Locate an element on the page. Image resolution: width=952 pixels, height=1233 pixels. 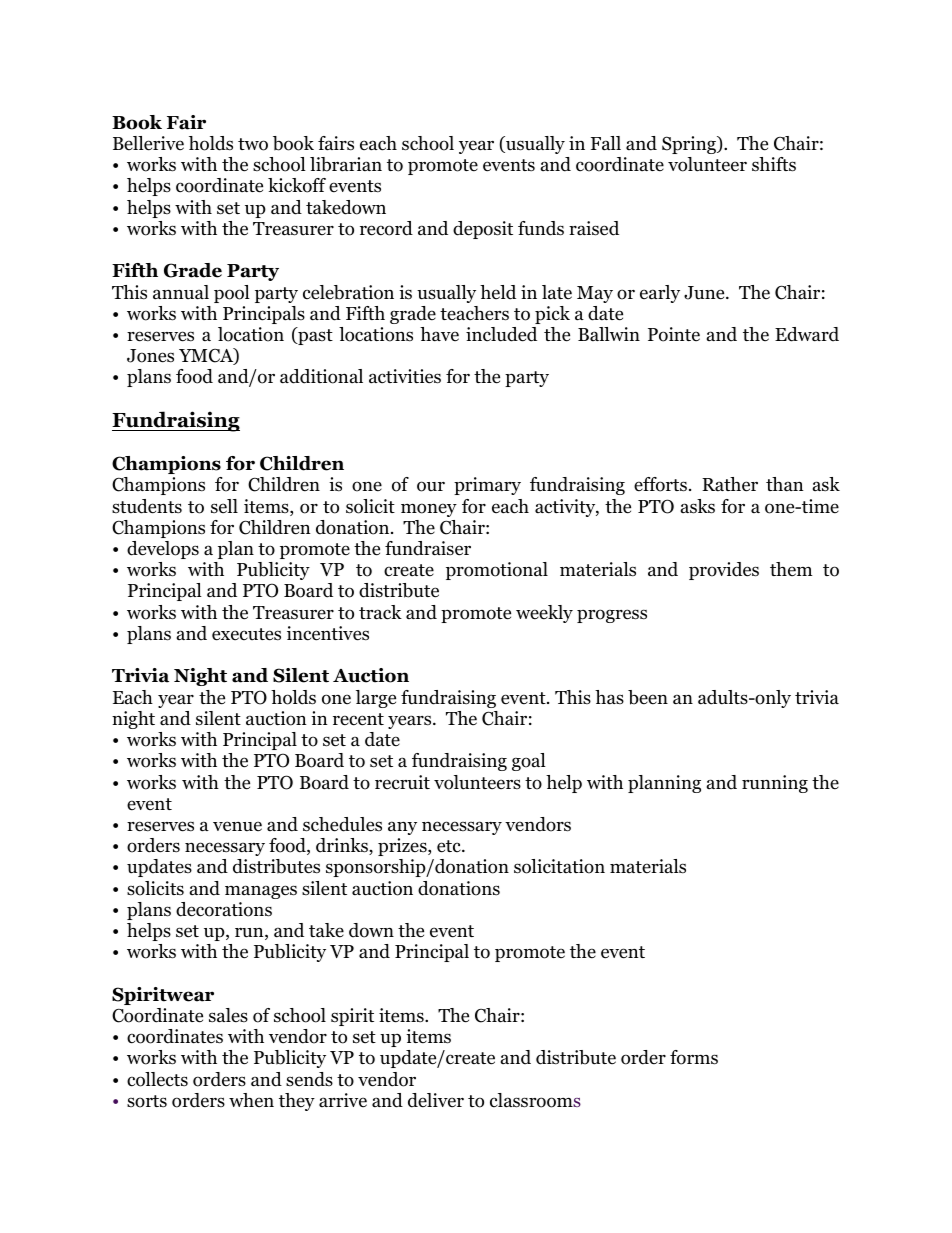
Jones is located at coordinates (150, 356).
